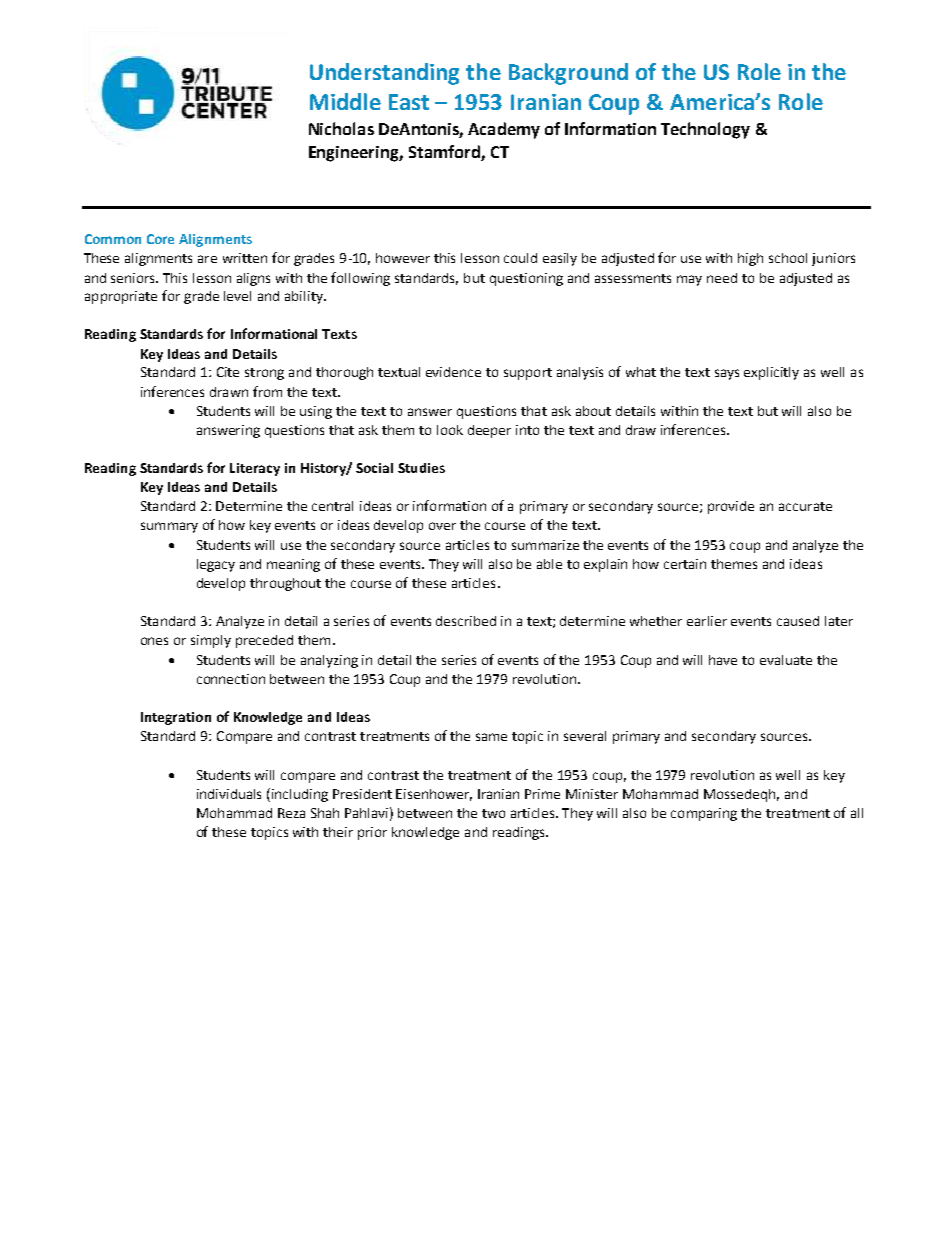 Image resolution: width=952 pixels, height=1233 pixels. I want to click on described, so click(466, 621).
